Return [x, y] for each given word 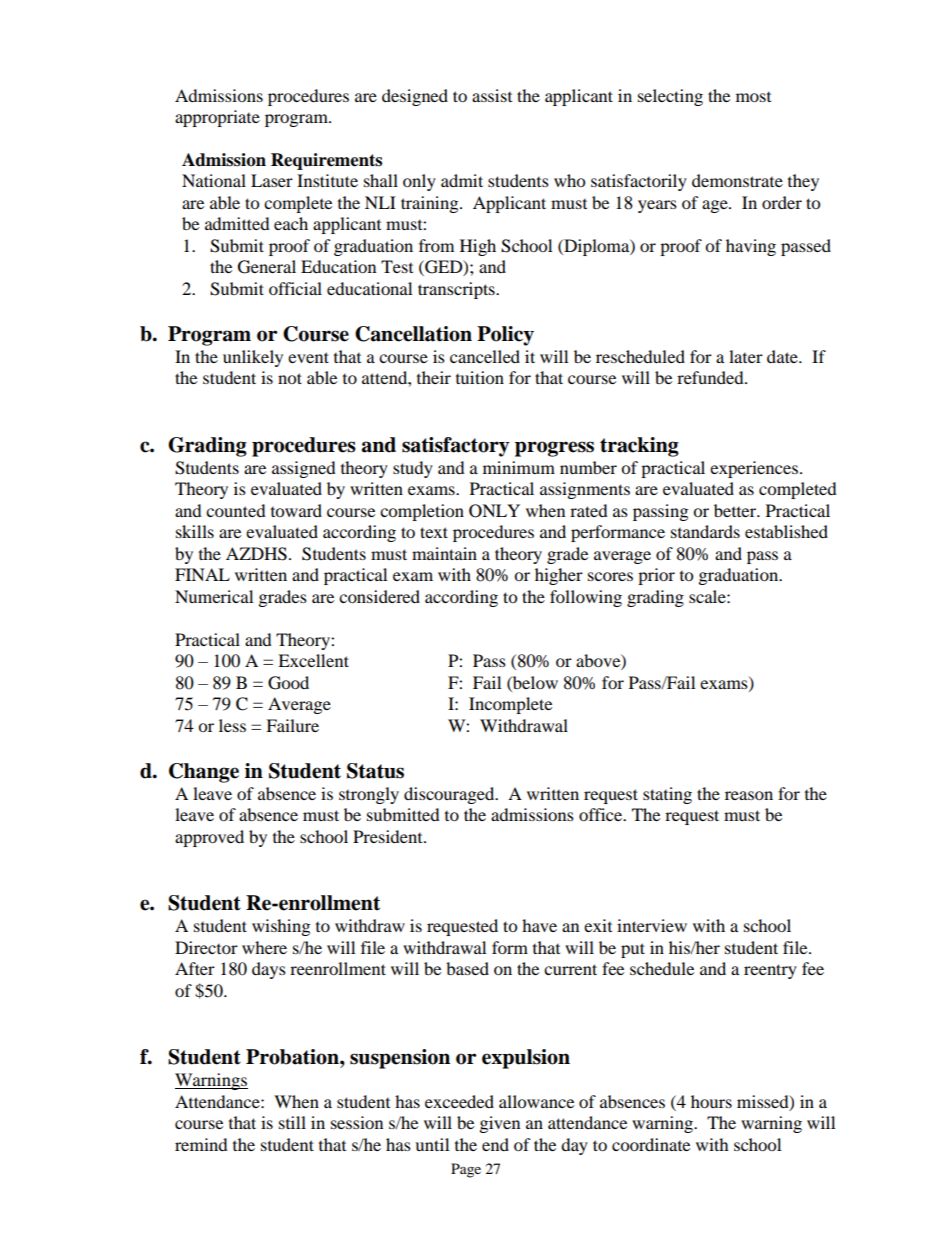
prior [656, 576]
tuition [480, 377]
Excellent [313, 660]
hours [711, 1101]
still [292, 1122]
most [753, 97]
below [534, 682]
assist [492, 95]
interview [652, 925]
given [500, 1124]
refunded [711, 377]
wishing [281, 927]
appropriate [217, 118]
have [539, 925]
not [290, 378]
